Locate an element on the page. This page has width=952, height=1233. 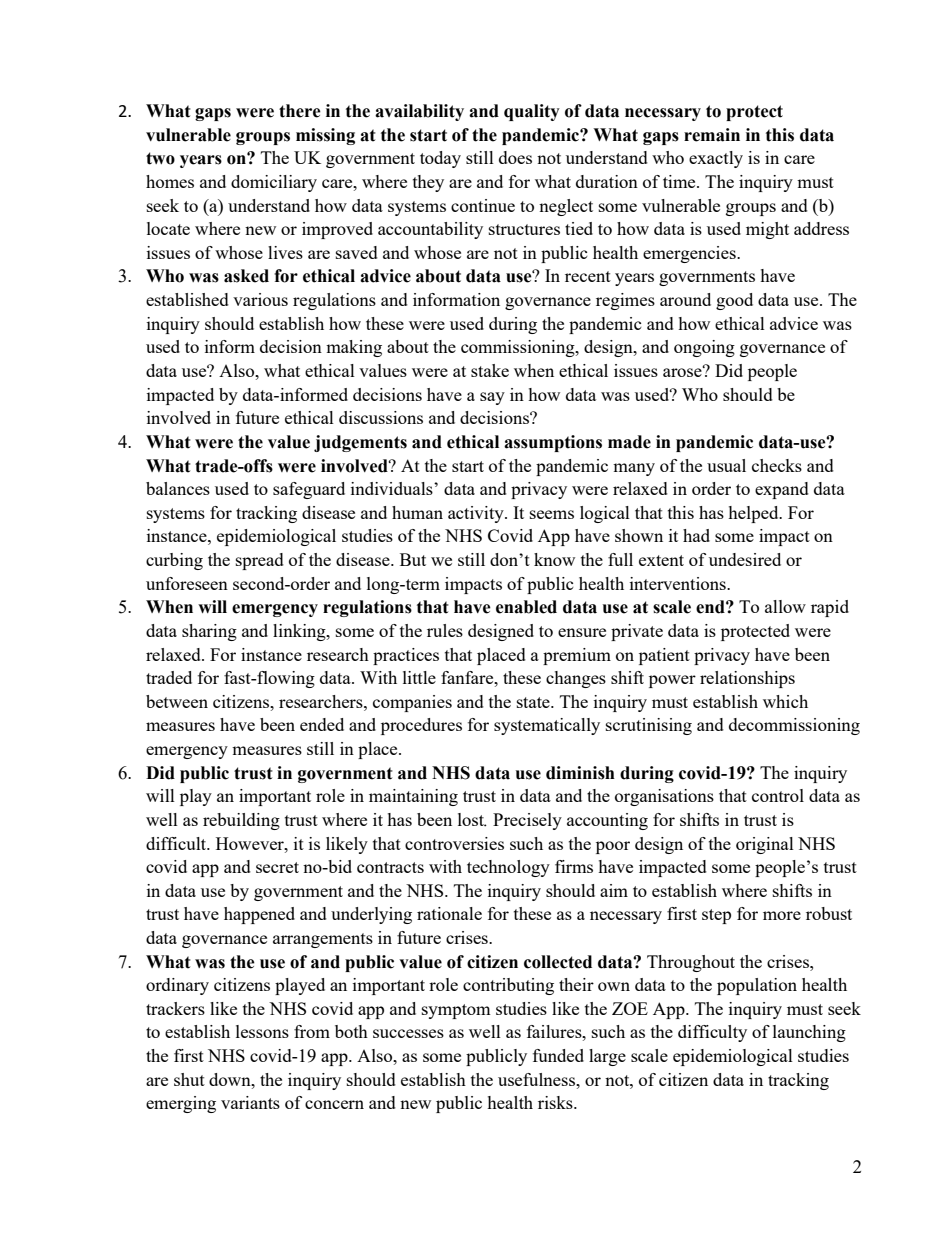
launching is located at coordinates (809, 1033).
